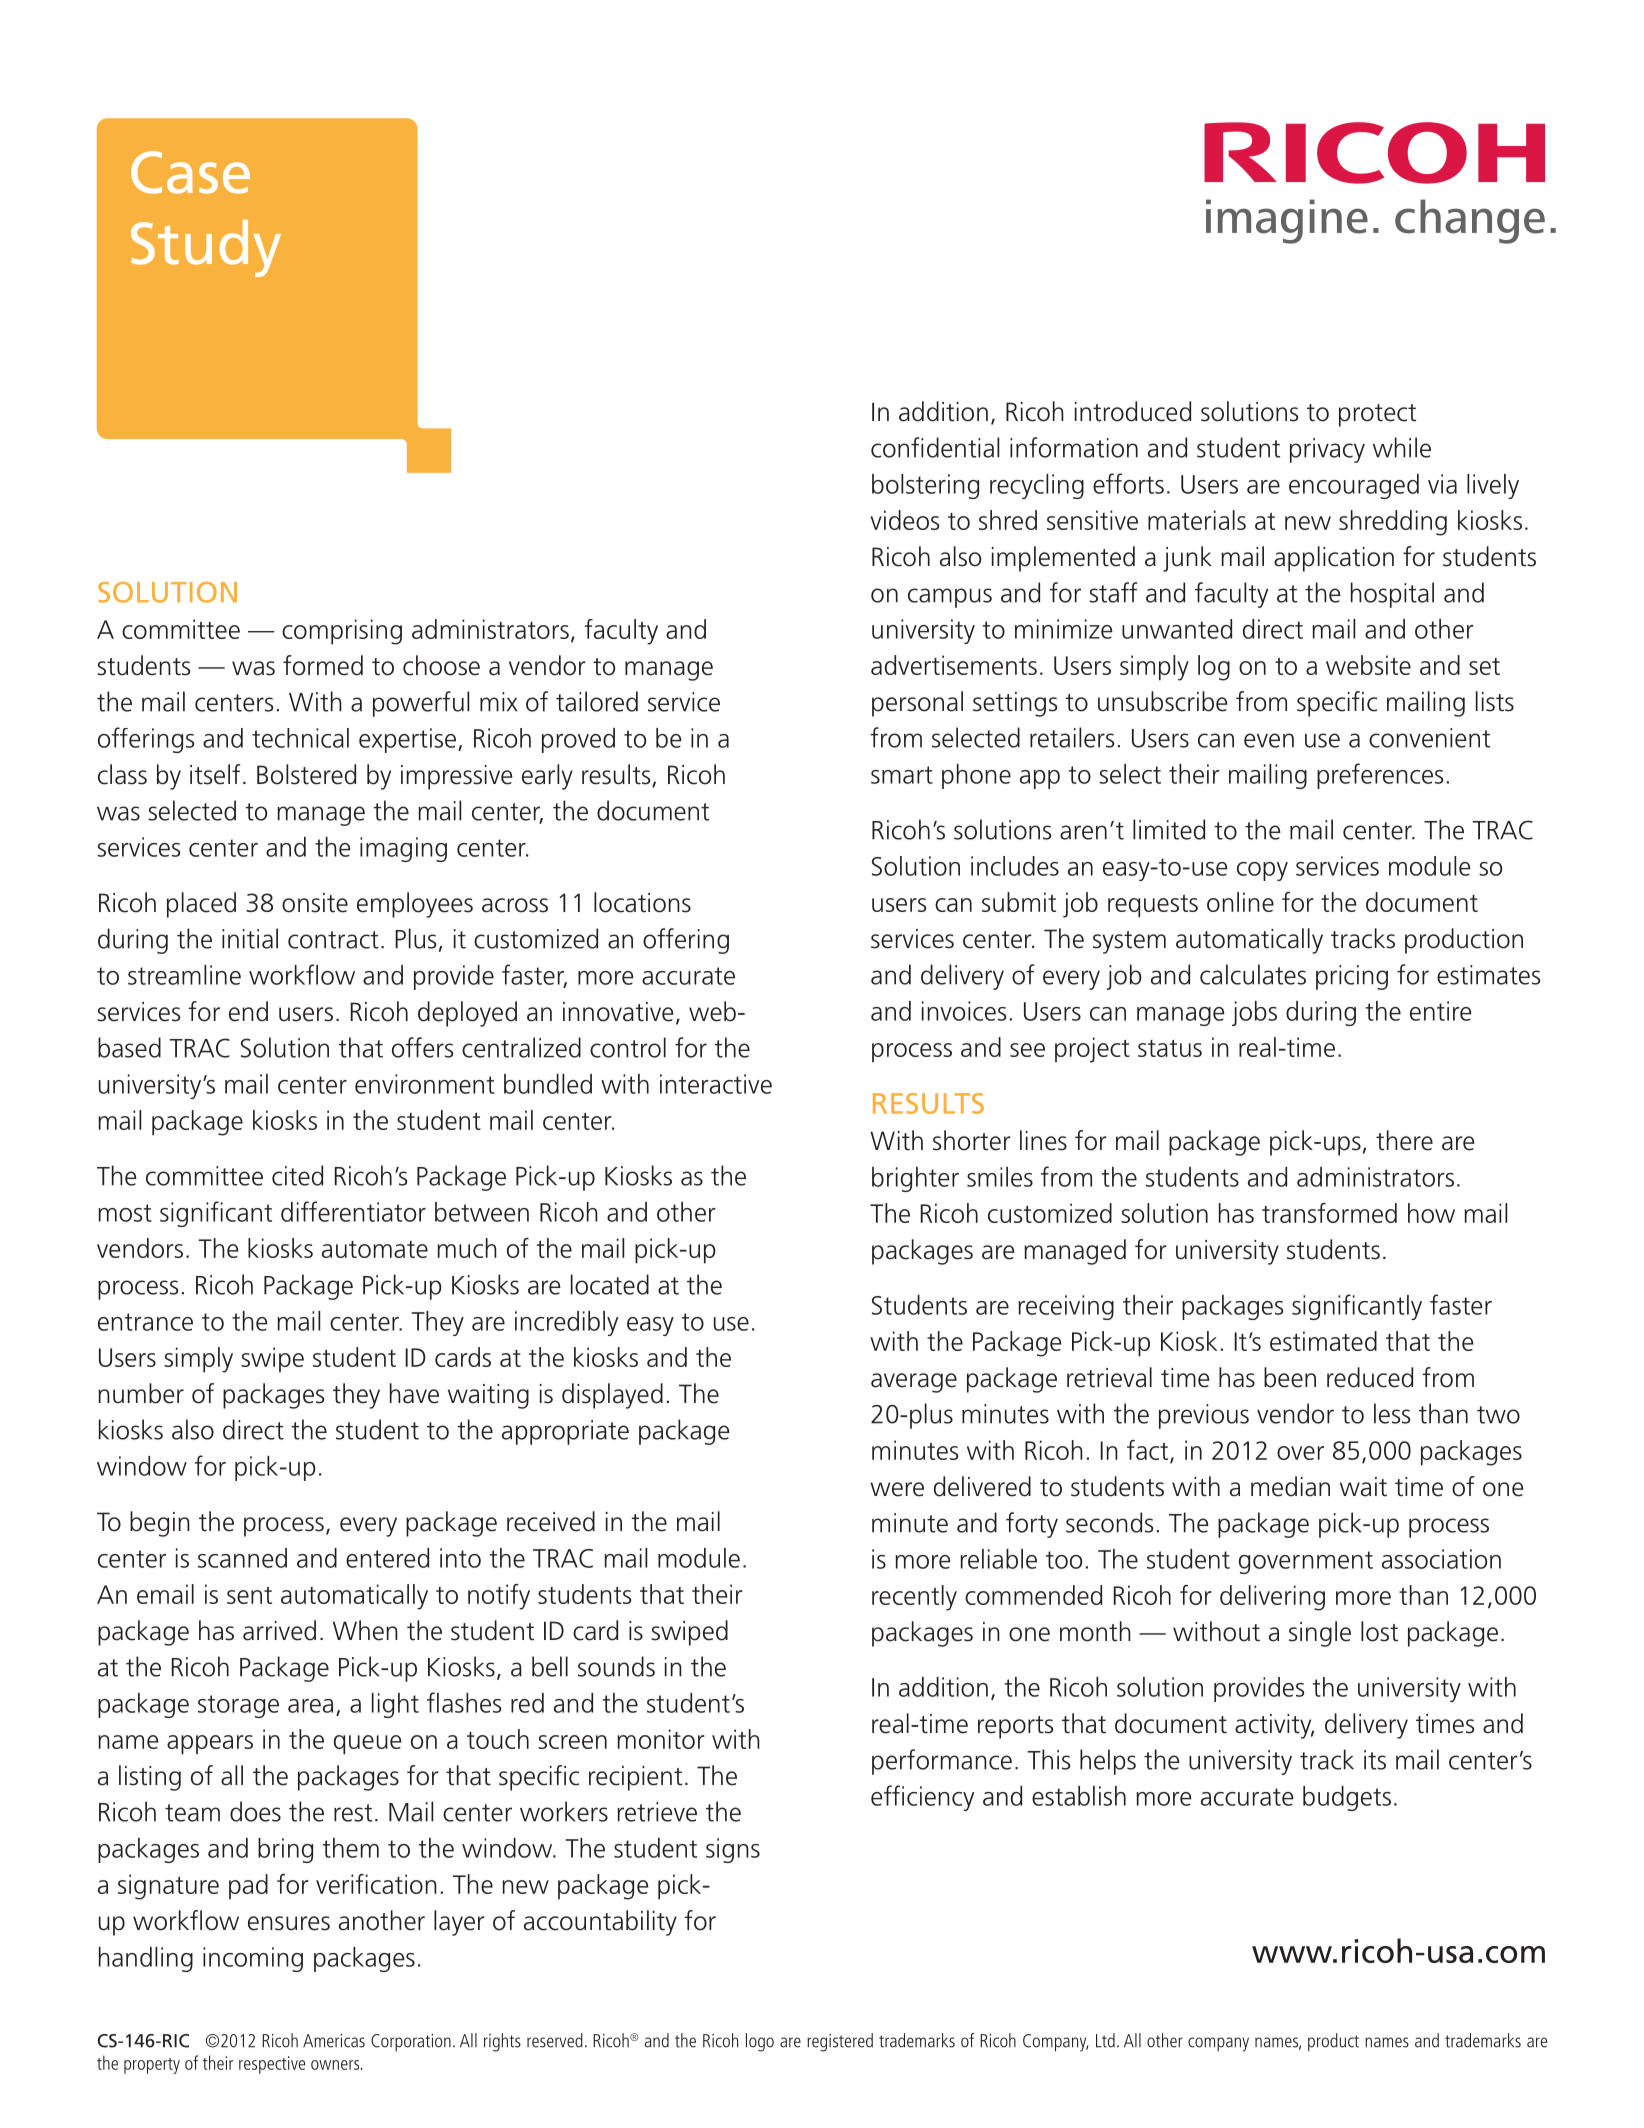 This page has width=1644, height=2128. I want to click on Bolstered, so click(306, 774).
